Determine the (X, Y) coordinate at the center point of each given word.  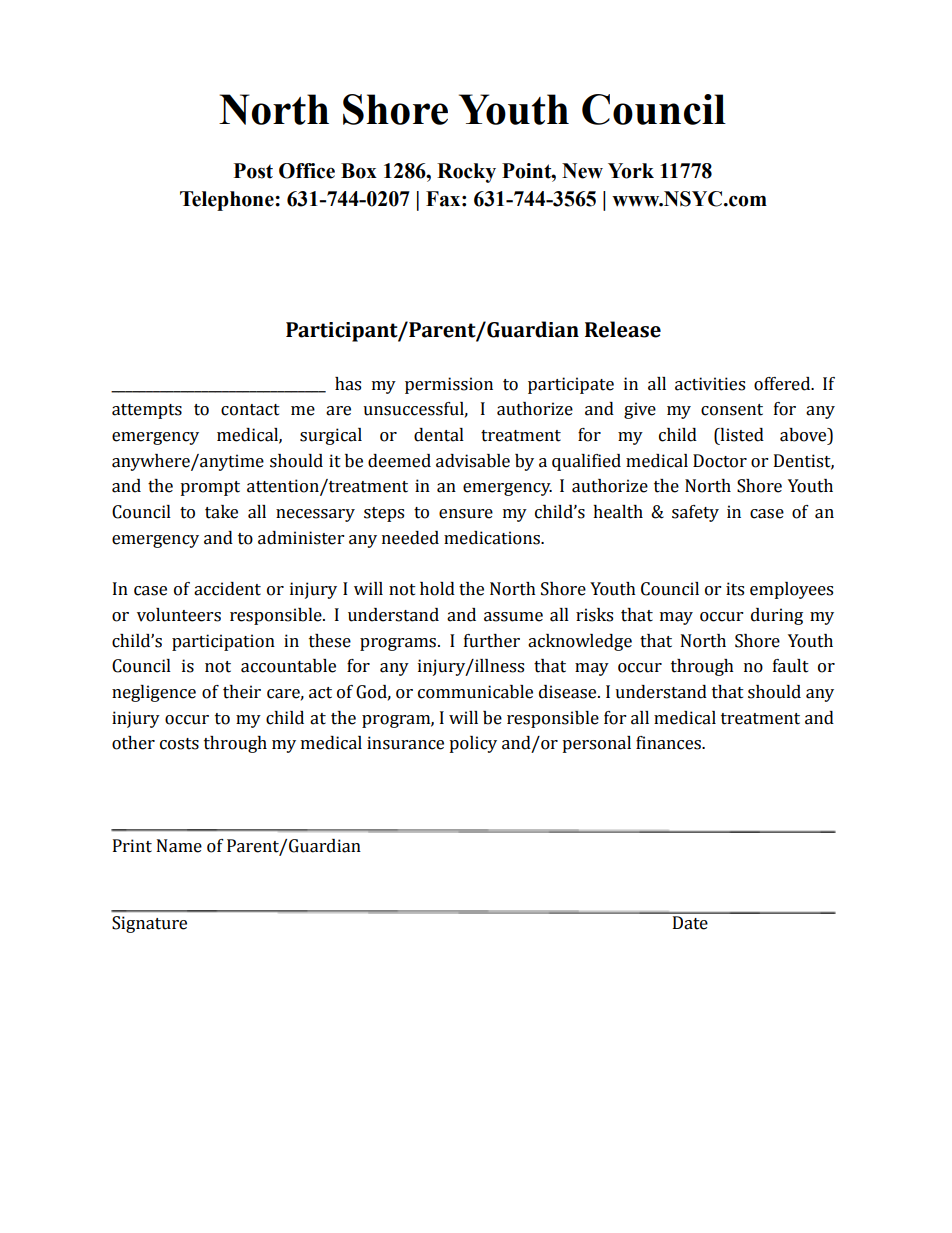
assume (513, 617)
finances (670, 743)
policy (473, 744)
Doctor (720, 461)
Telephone (228, 201)
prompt (210, 488)
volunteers (179, 615)
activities (710, 384)
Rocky (466, 173)
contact (250, 410)
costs (179, 744)
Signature (149, 924)
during (777, 616)
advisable (473, 461)
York (631, 171)
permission (449, 385)
